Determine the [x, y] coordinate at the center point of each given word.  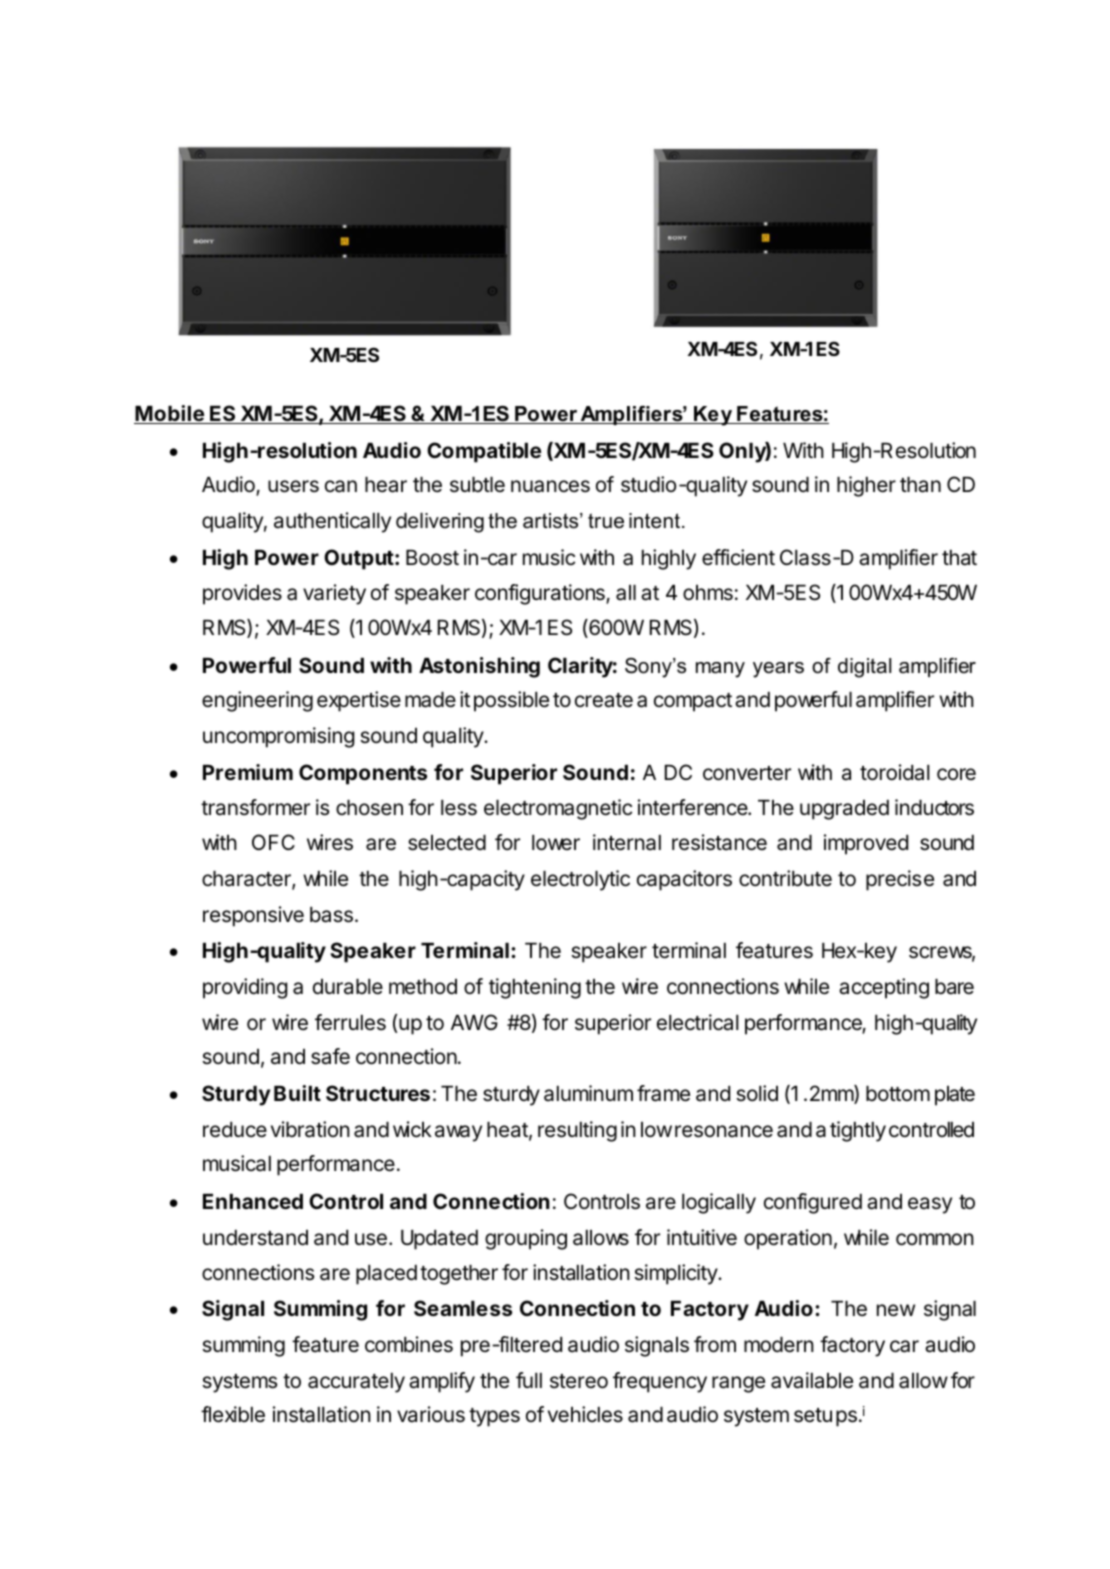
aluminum [588, 1093]
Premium [248, 772]
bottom [898, 1093]
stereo [579, 1381]
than [920, 485]
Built [297, 1093]
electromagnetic [558, 809]
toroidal [895, 772]
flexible [233, 1414]
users [293, 486]
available [812, 1380]
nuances [550, 486]
